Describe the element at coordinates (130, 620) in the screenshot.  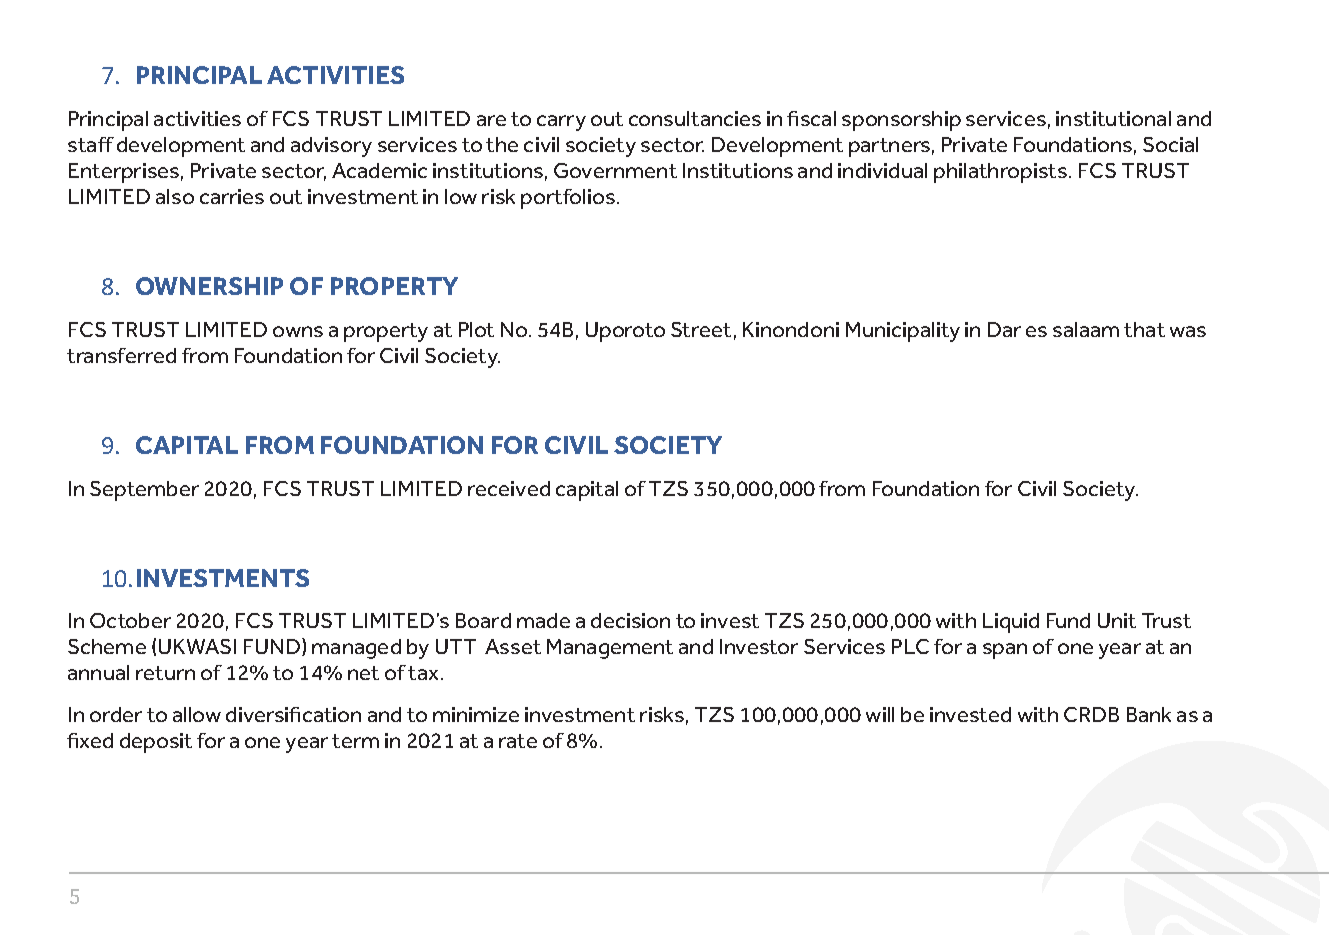
I see `October` at that location.
